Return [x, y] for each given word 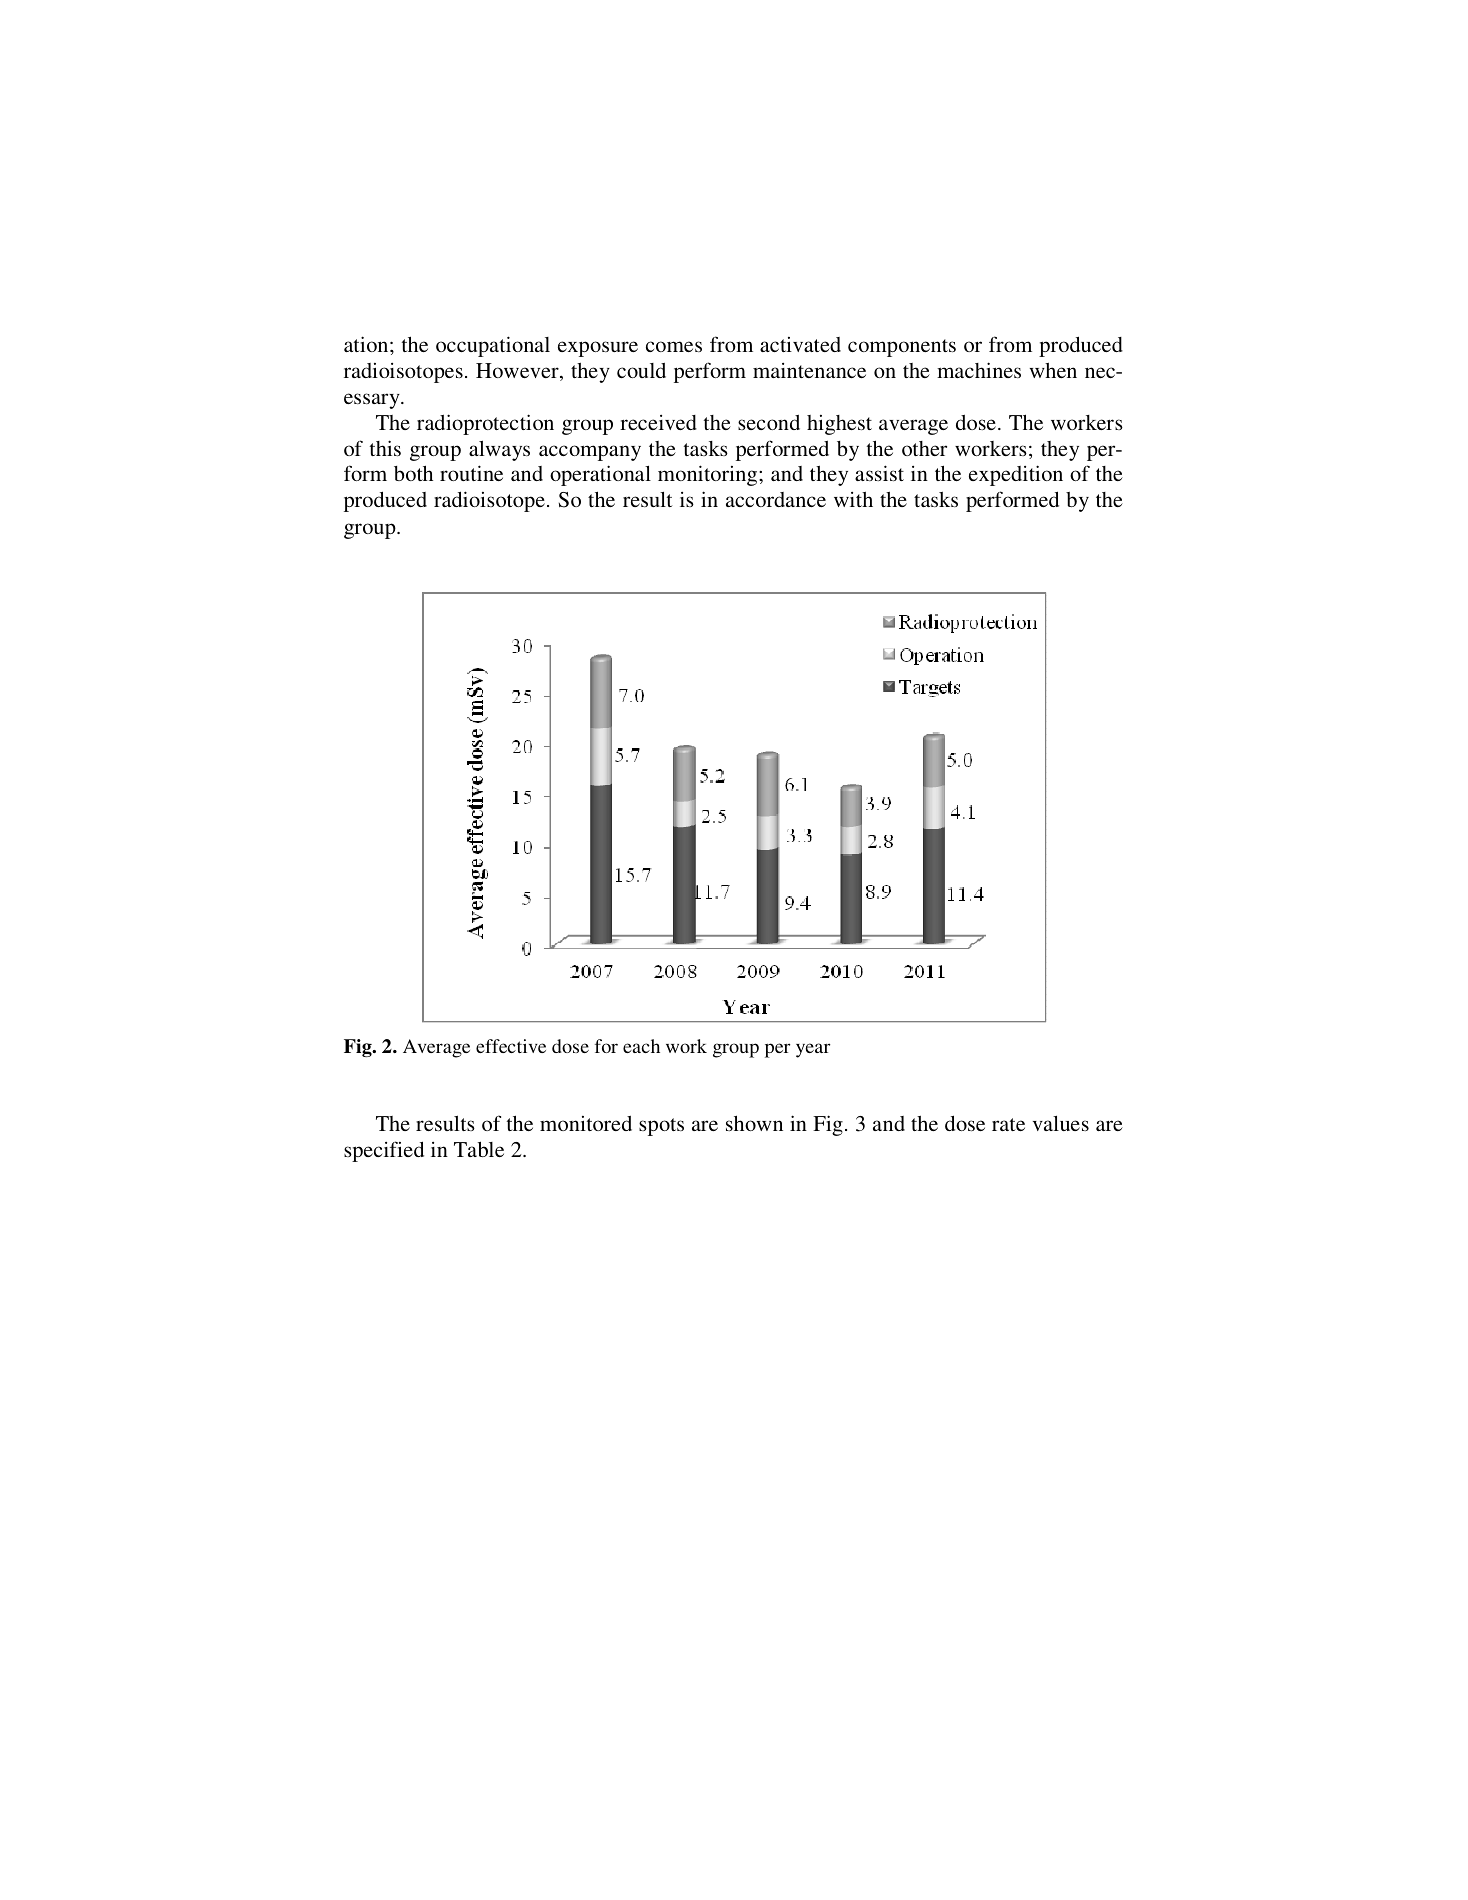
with [853, 499]
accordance [776, 499]
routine [471, 473]
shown [754, 1123]
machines [979, 370]
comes [674, 346]
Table [479, 1149]
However [518, 372]
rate [1008, 1124]
